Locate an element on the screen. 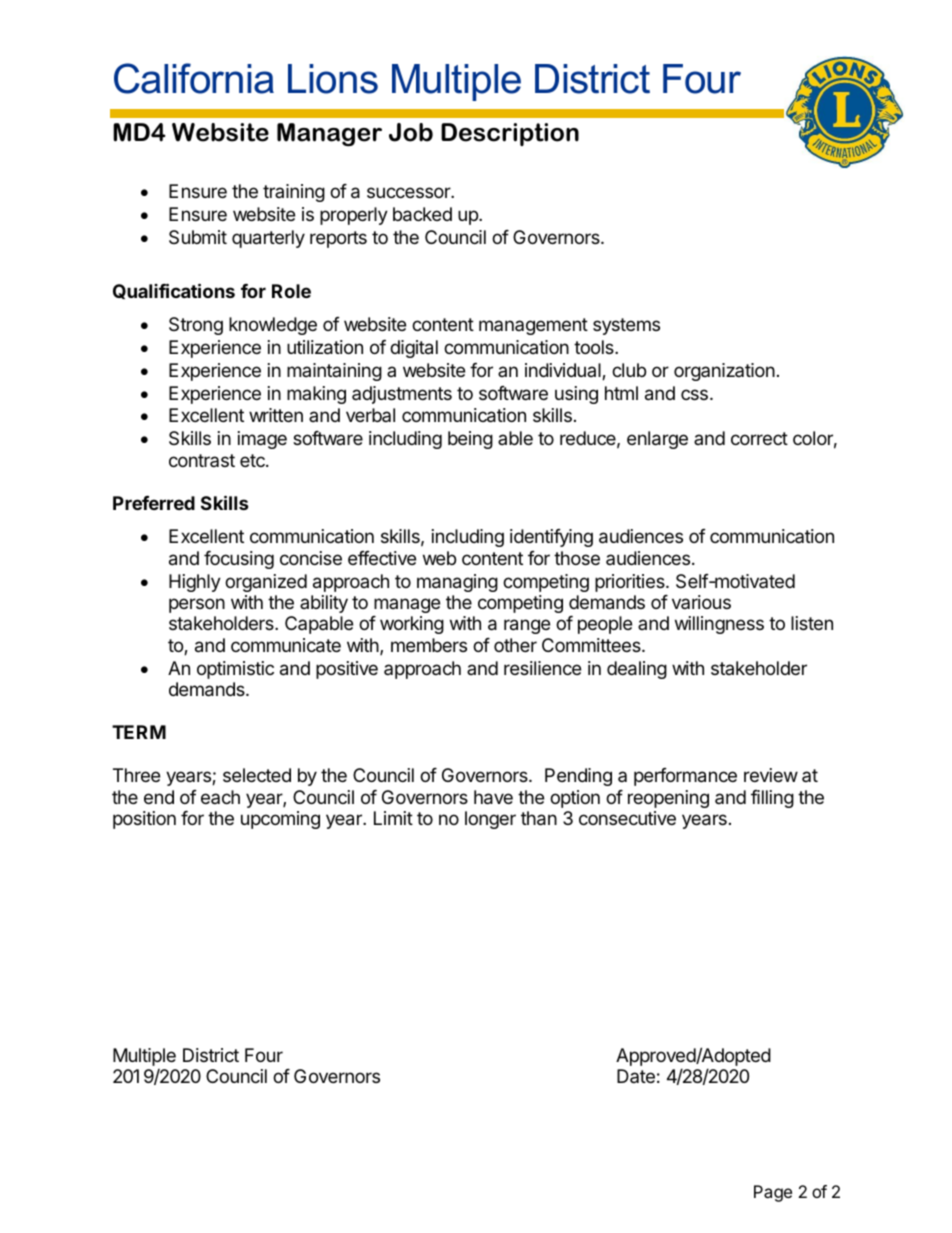 Image resolution: width=952 pixels, height=1233 pixels. Page is located at coordinates (773, 1193).
